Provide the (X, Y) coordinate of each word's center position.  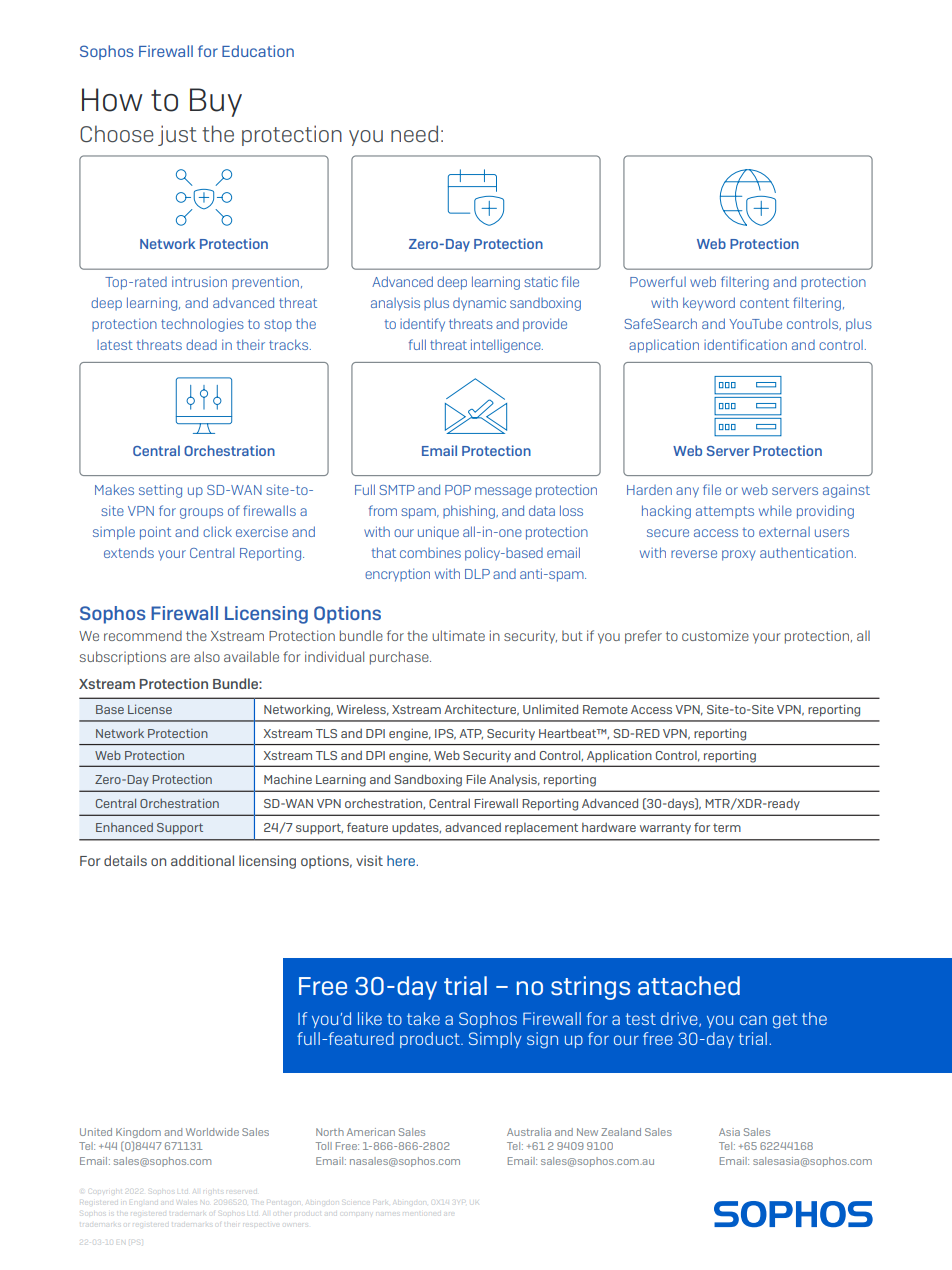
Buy (216, 102)
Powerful (658, 281)
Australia (529, 1132)
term (727, 827)
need (414, 133)
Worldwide (212, 1132)
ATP (471, 734)
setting (160, 491)
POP (458, 490)
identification (745, 344)
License (150, 709)
